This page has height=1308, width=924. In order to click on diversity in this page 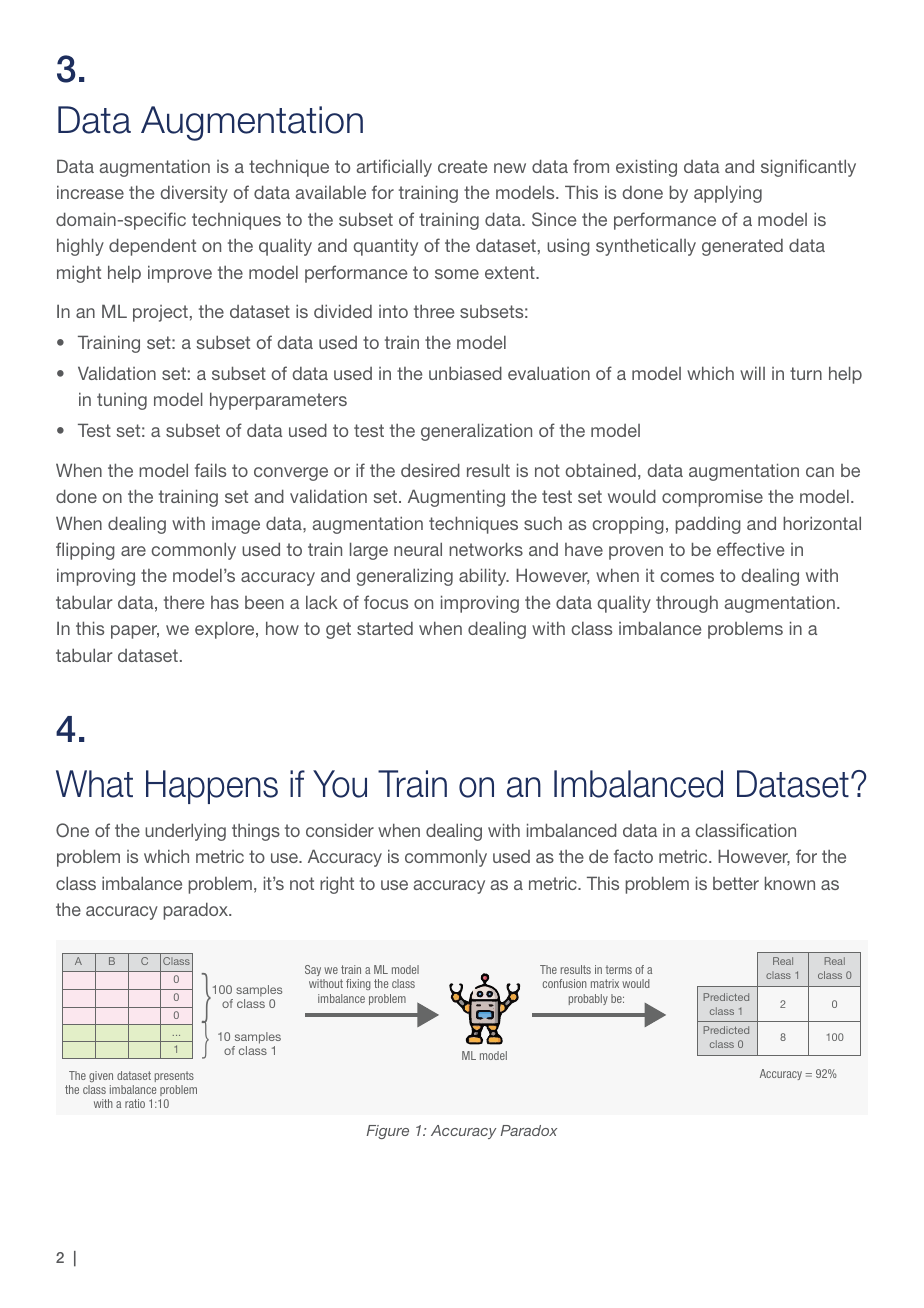, I will do `click(194, 194)`.
